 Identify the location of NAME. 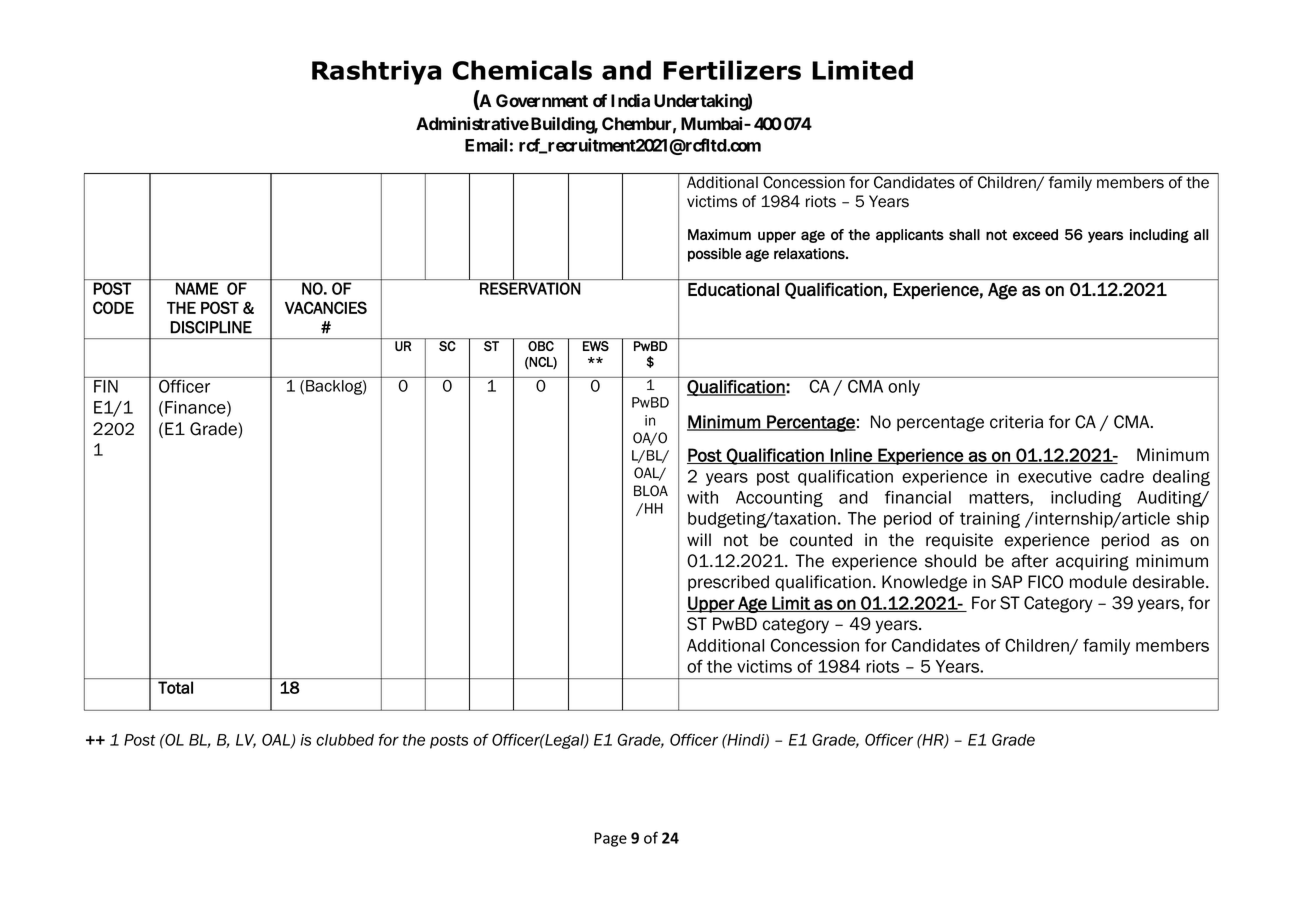
(197, 288).
